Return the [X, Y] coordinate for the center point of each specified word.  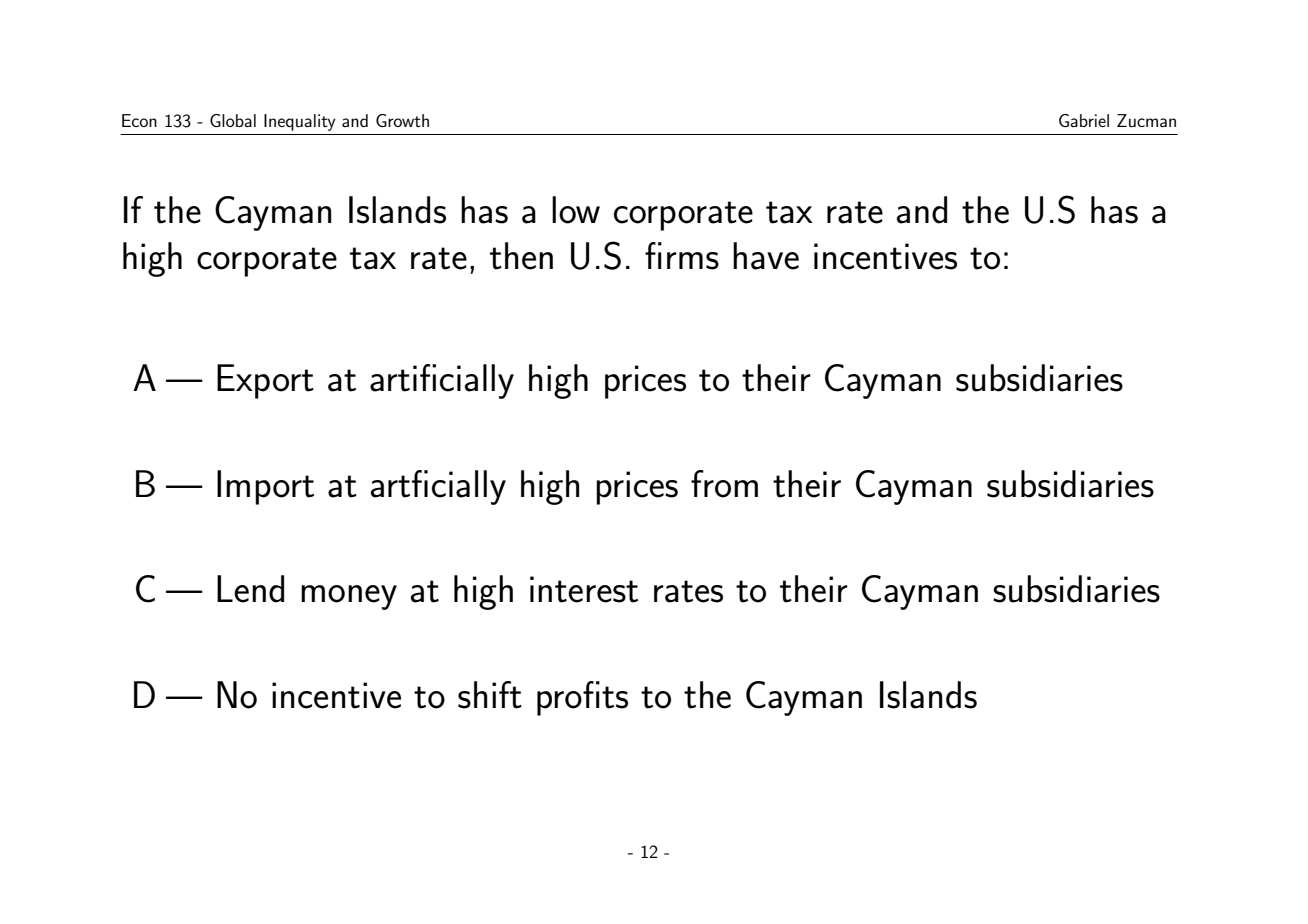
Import [265, 487]
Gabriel [1084, 120]
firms [682, 256]
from [724, 484]
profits [582, 698]
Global [233, 120]
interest [584, 589]
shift [490, 695]
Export [265, 381]
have [766, 256]
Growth [402, 120]
